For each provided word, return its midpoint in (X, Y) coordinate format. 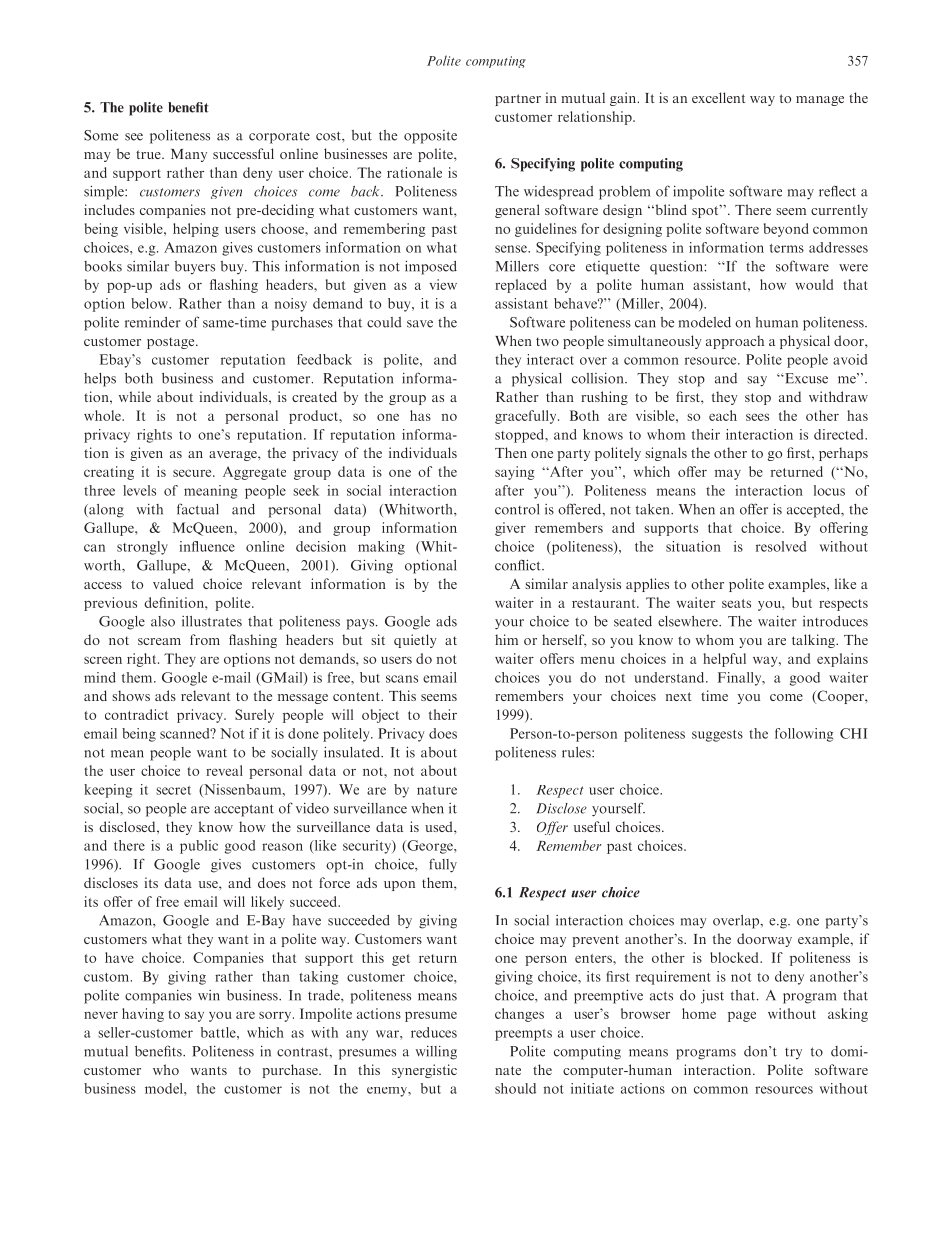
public (199, 847)
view (443, 284)
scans (402, 679)
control (517, 509)
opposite (430, 137)
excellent (718, 97)
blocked (735, 957)
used (440, 826)
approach (735, 342)
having (143, 1015)
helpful (724, 660)
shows (131, 695)
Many (189, 155)
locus (829, 490)
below (150, 303)
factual (198, 509)
